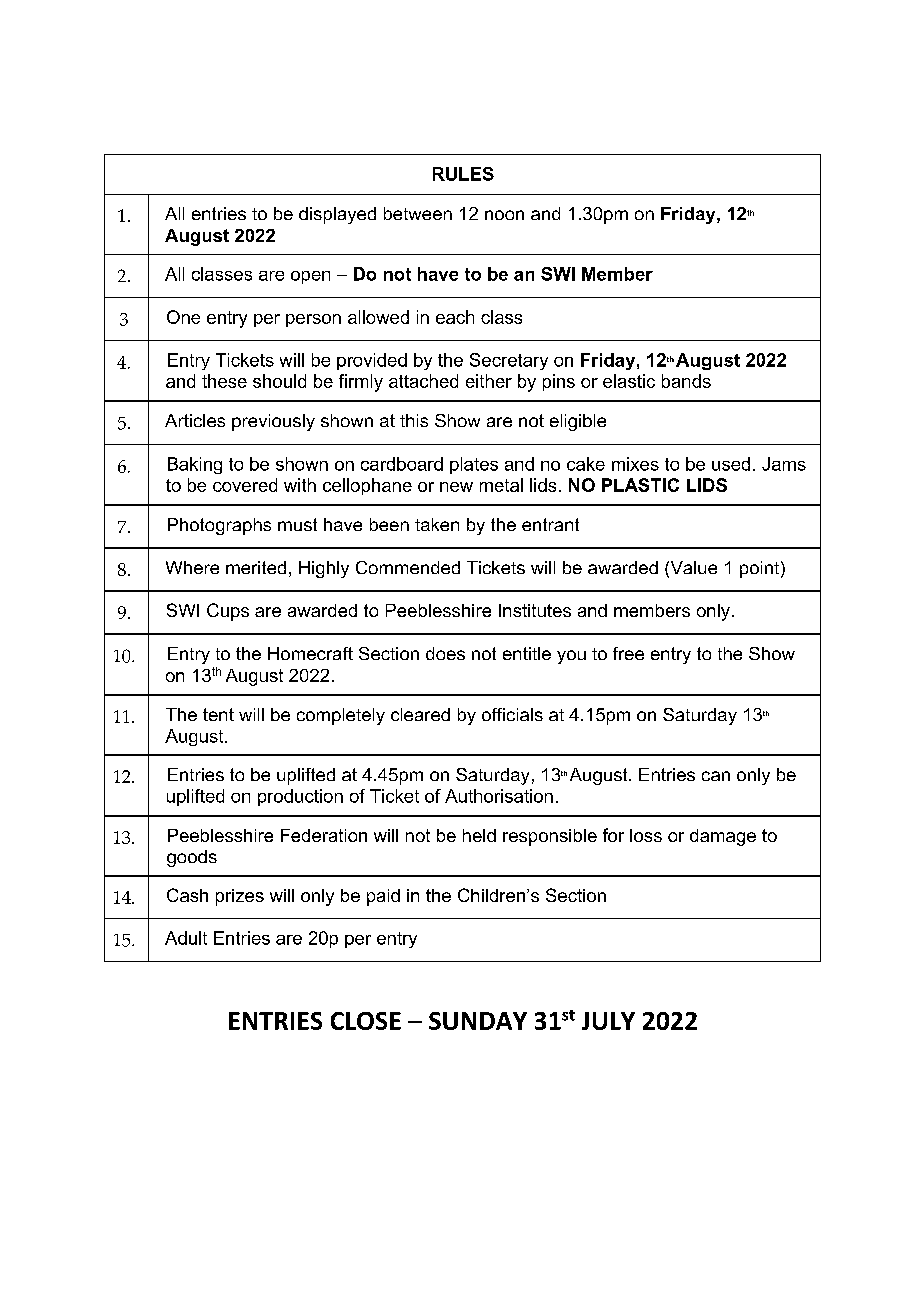 The height and width of the document is (1308, 924). What do you see at coordinates (186, 938) in the document?
I see `Adult` at bounding box center [186, 938].
